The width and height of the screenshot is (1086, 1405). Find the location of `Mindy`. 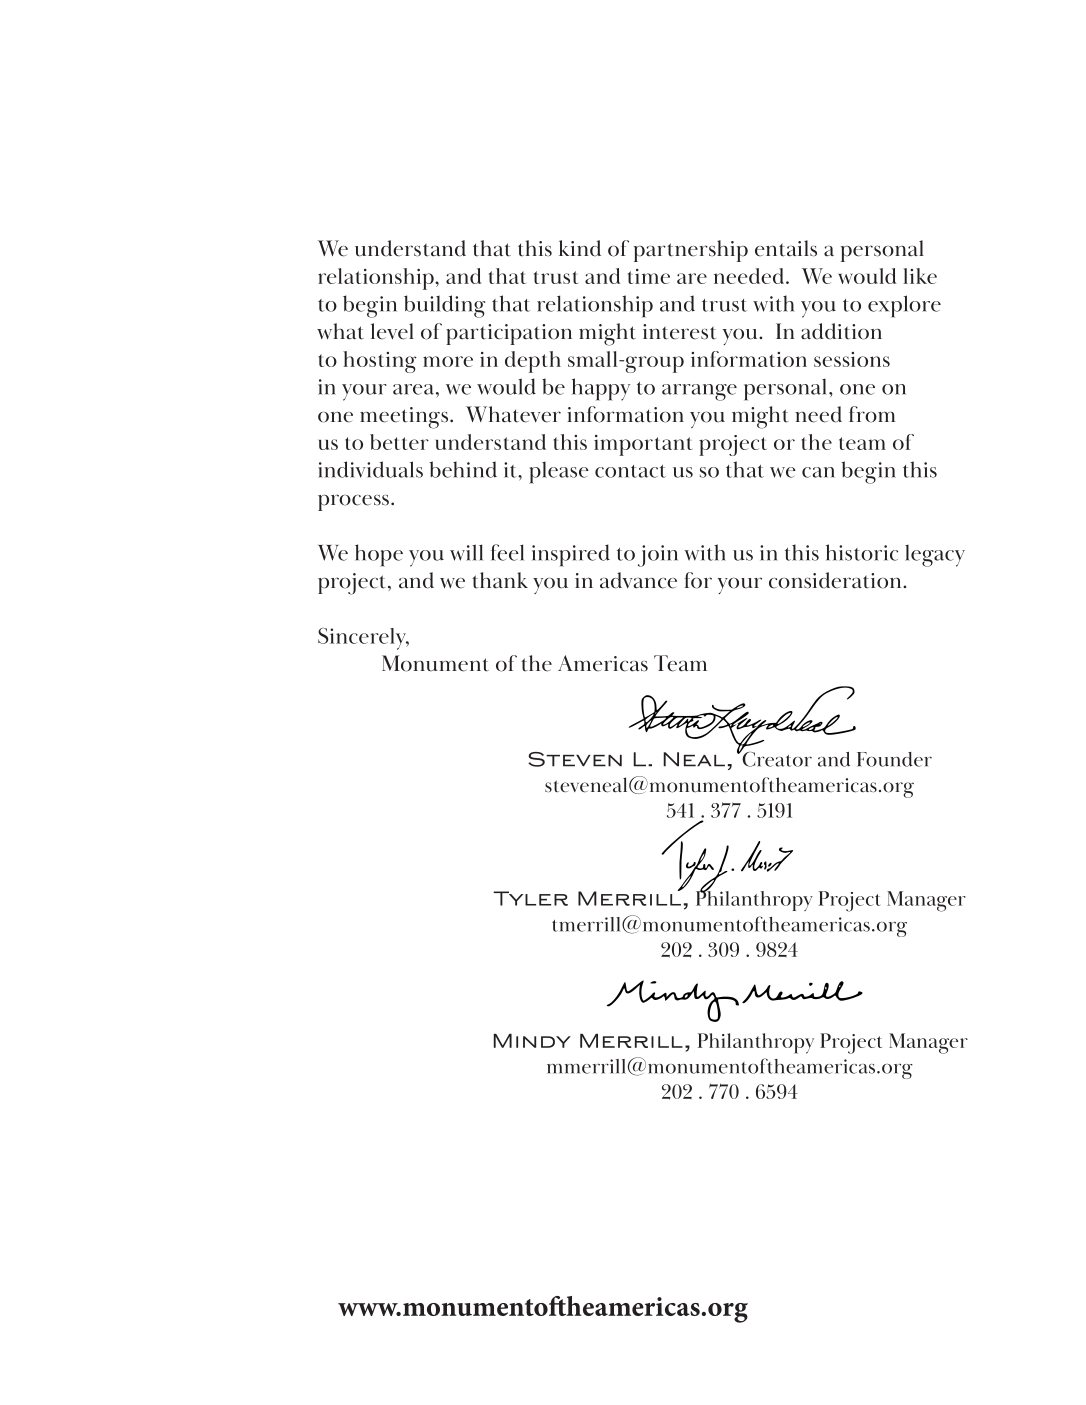

Mindy is located at coordinates (532, 1041).
